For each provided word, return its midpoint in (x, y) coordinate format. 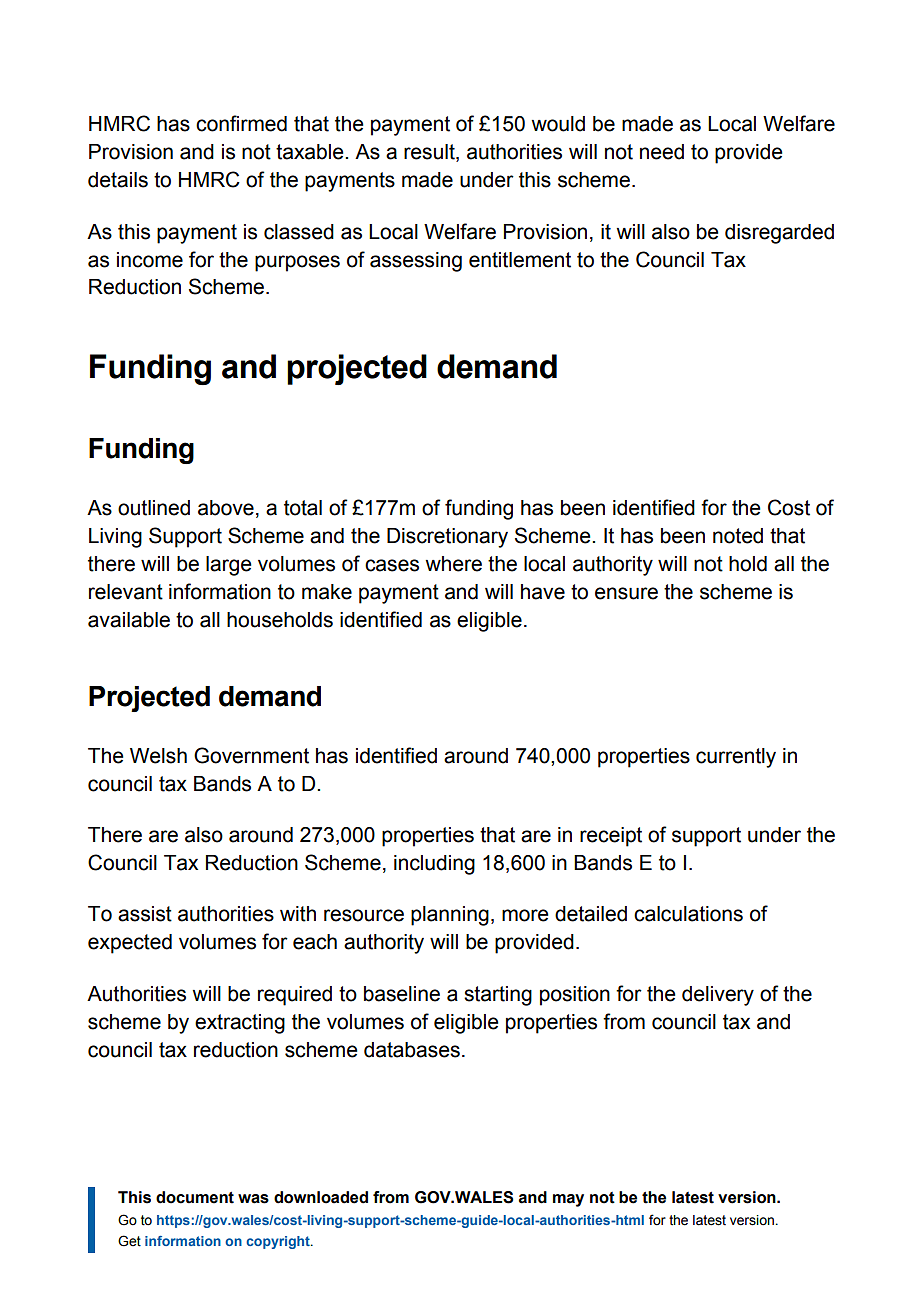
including (434, 865)
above (226, 508)
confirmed (241, 123)
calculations (688, 914)
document (195, 1197)
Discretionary (447, 538)
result (430, 153)
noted (738, 536)
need (662, 152)
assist (145, 914)
